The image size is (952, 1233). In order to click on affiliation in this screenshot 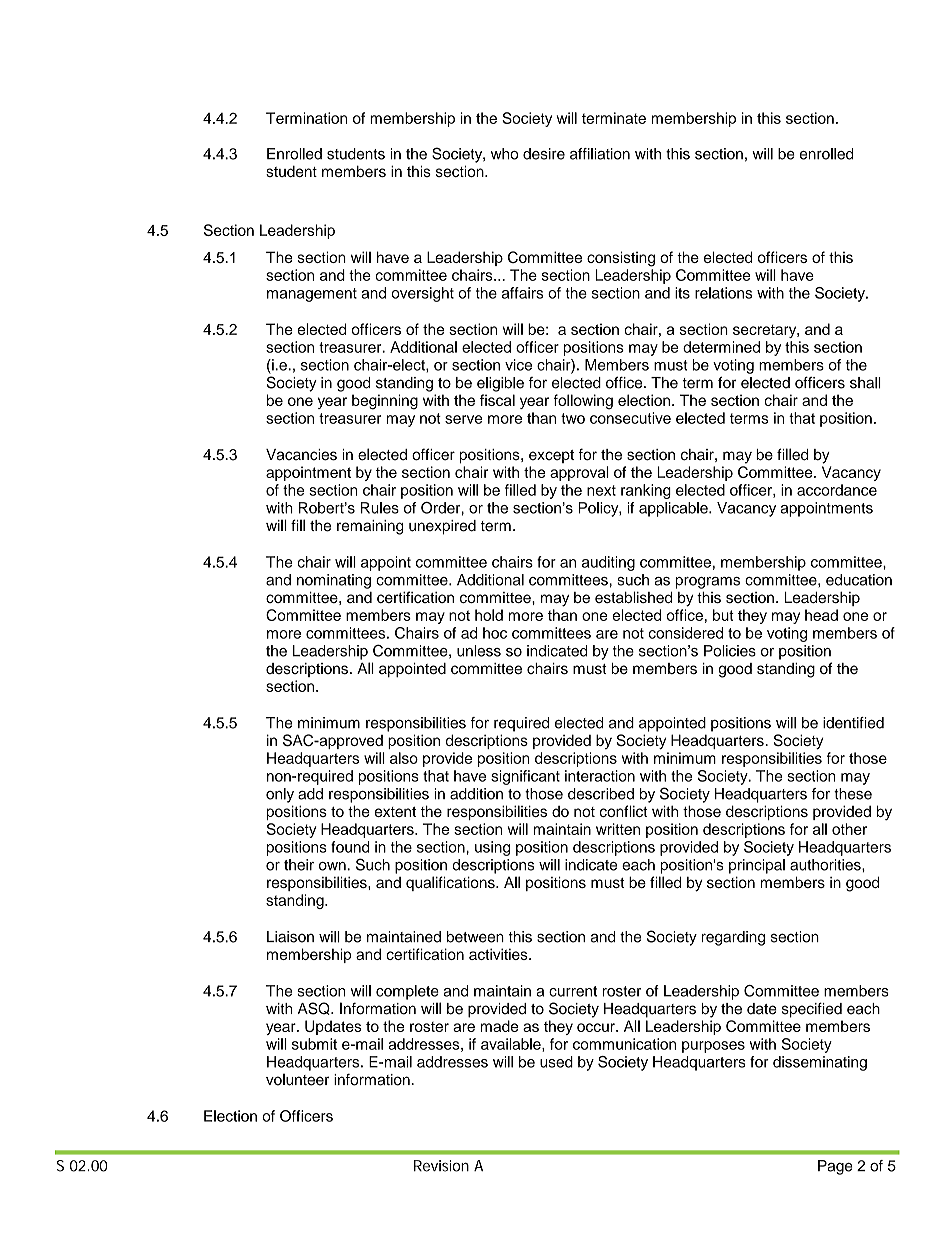, I will do `click(600, 154)`.
